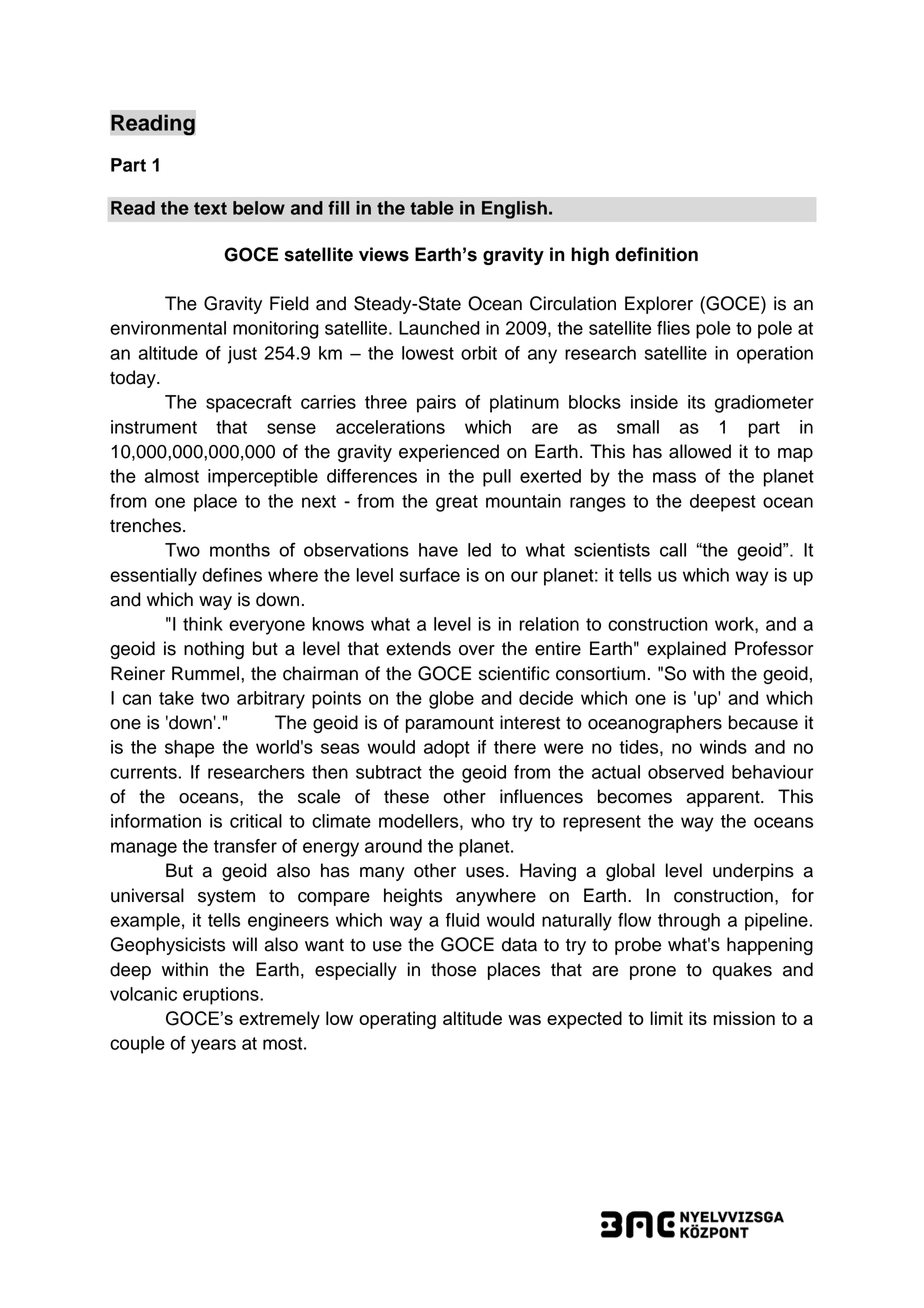  I want to click on spacecraft, so click(249, 404).
